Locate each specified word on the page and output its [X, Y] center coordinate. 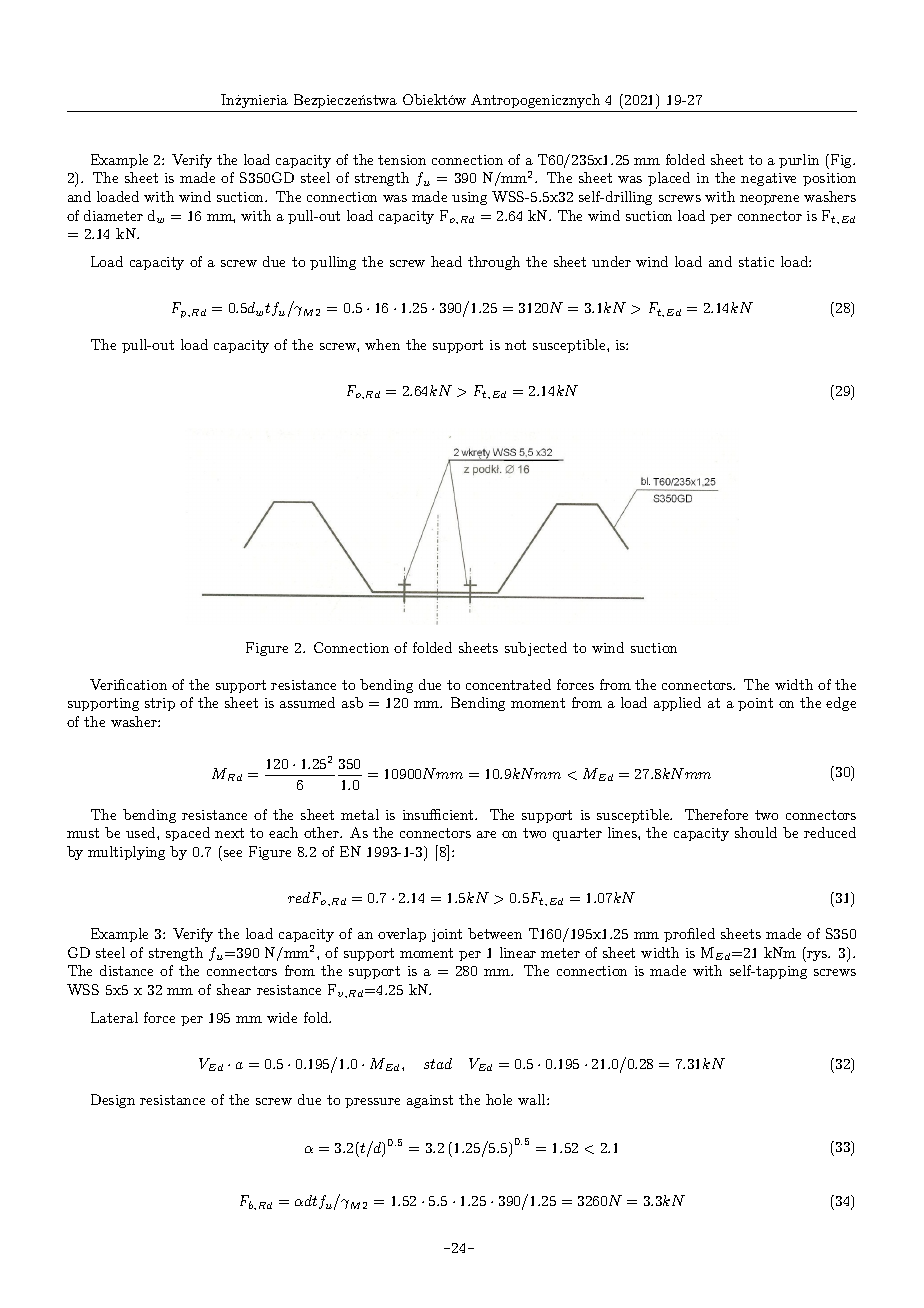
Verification [128, 684]
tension [402, 160]
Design [113, 1101]
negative [768, 179]
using [469, 198]
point [755, 704]
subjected [536, 649]
